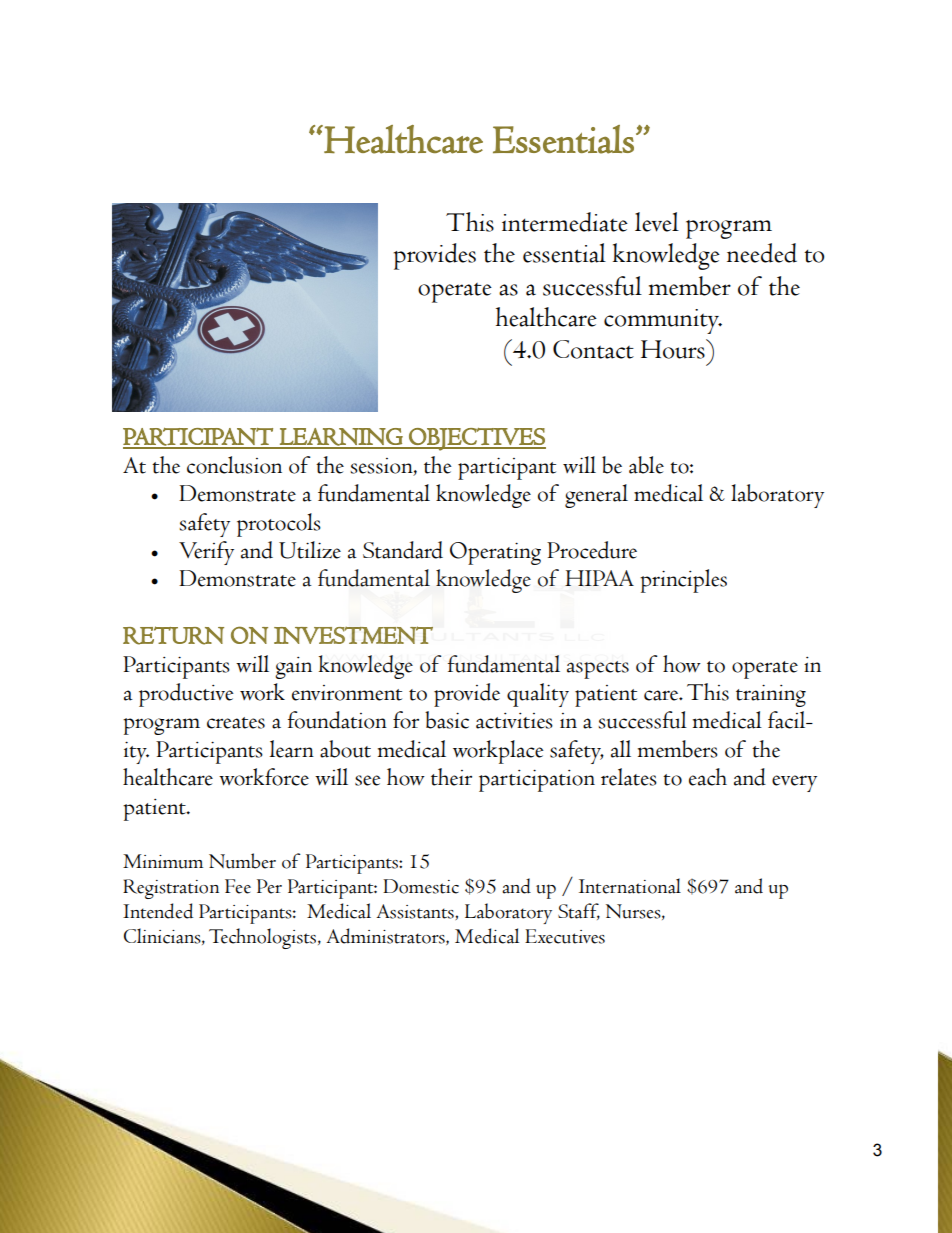 The image size is (952, 1233). What do you see at coordinates (646, 465) in the image?
I see `able` at bounding box center [646, 465].
